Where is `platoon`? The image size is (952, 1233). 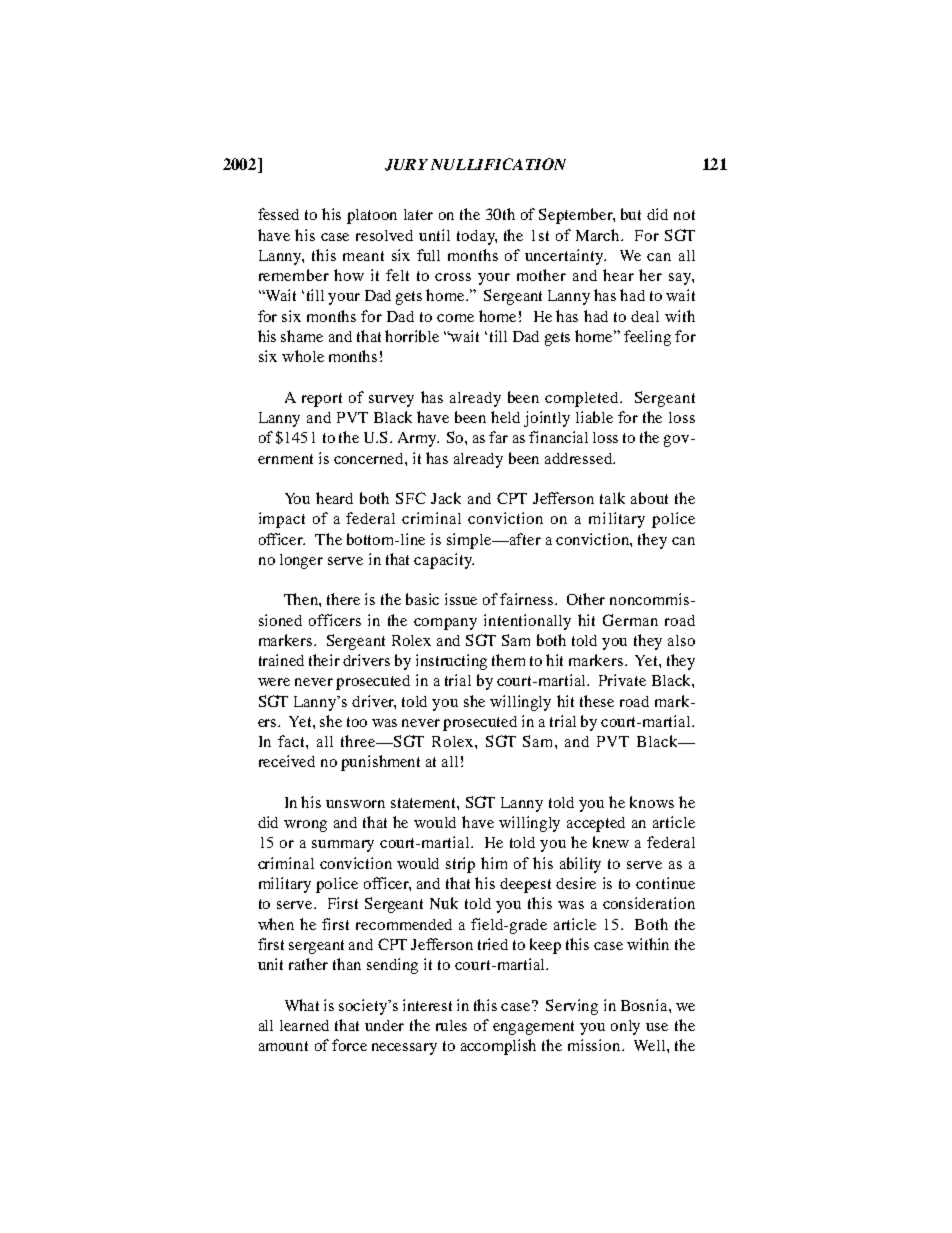 platoon is located at coordinates (372, 216).
